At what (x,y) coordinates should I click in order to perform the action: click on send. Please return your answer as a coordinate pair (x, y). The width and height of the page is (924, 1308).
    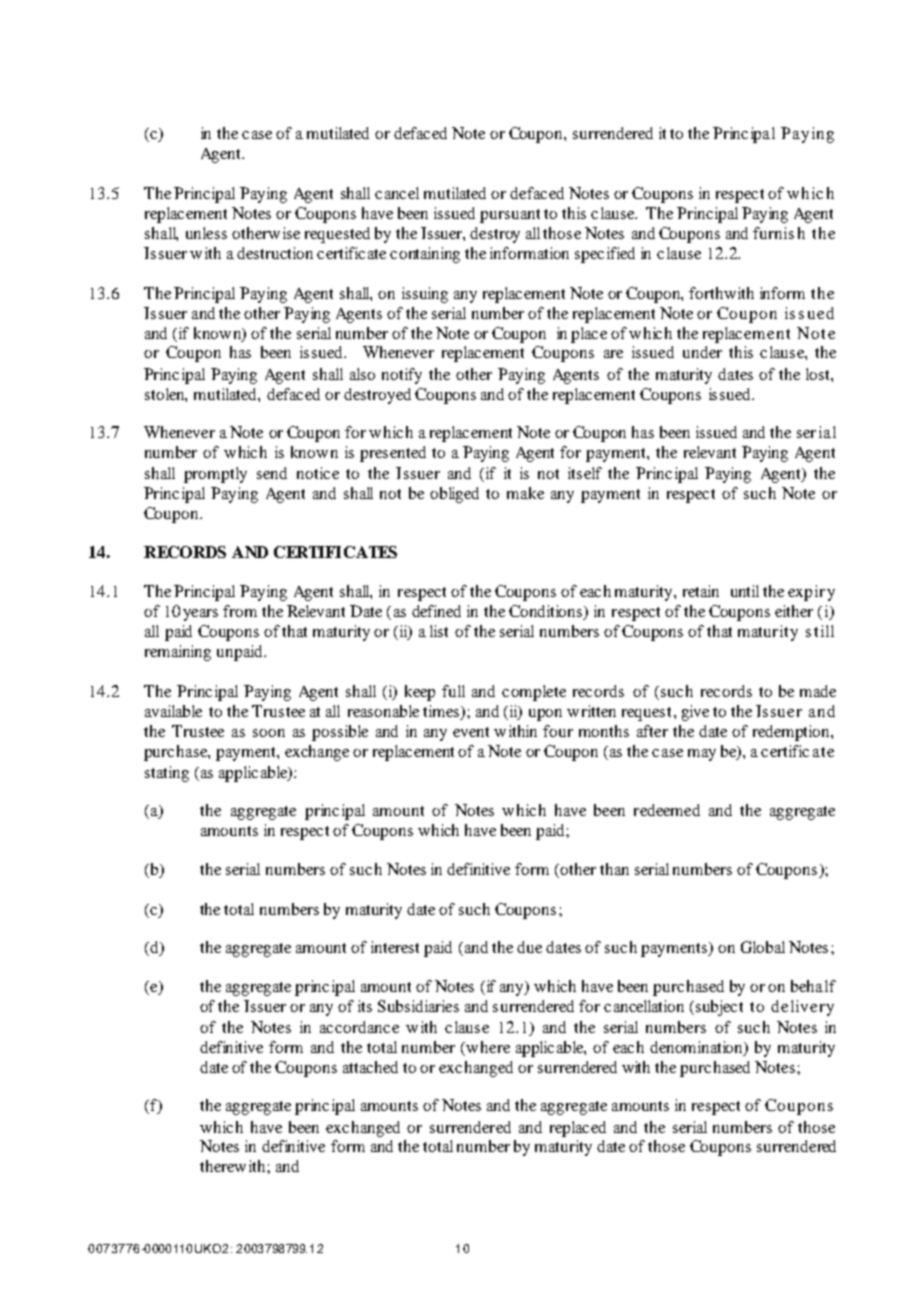
    Looking at the image, I should click on (272, 473).
